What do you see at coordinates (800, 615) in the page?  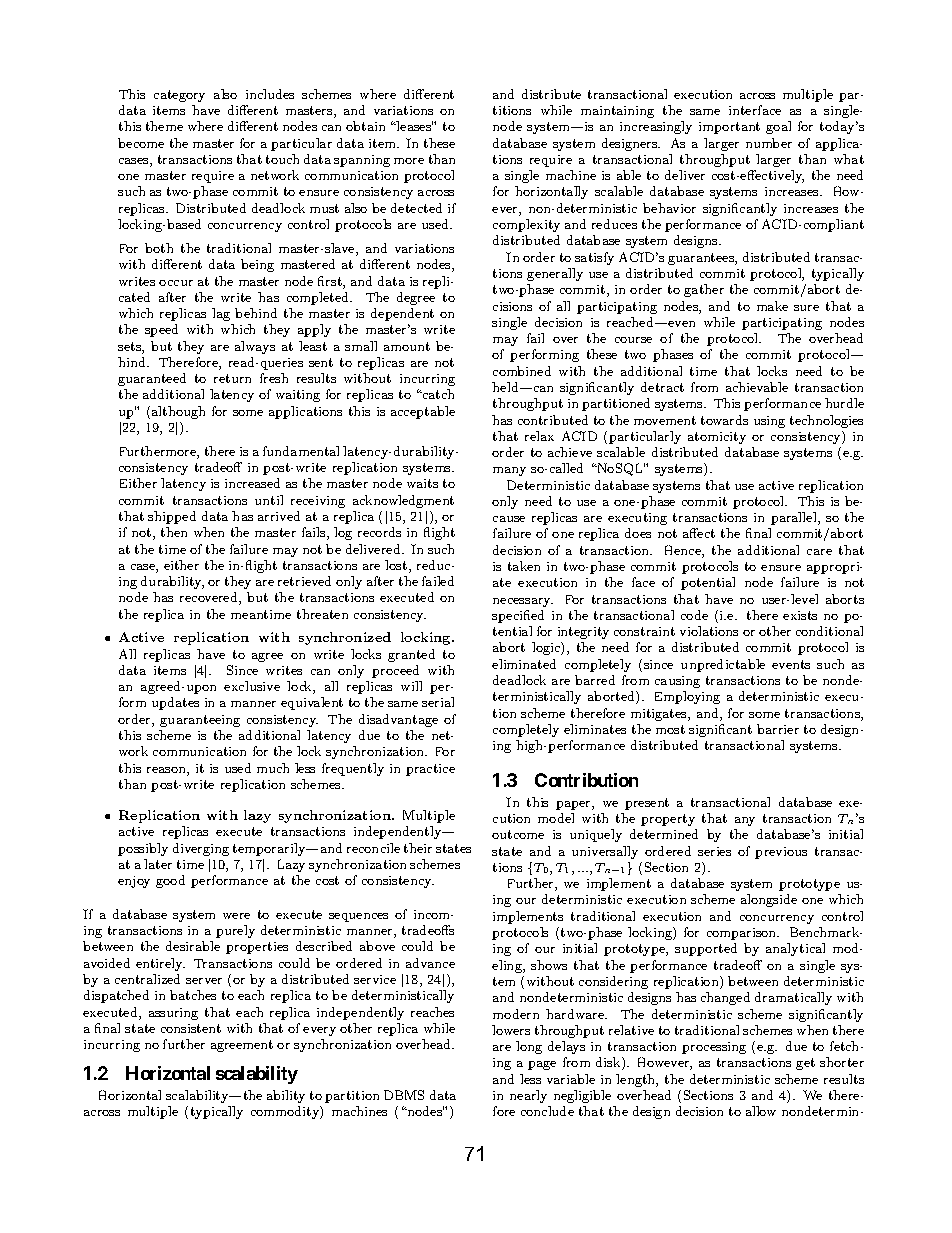 I see `exists` at bounding box center [800, 615].
